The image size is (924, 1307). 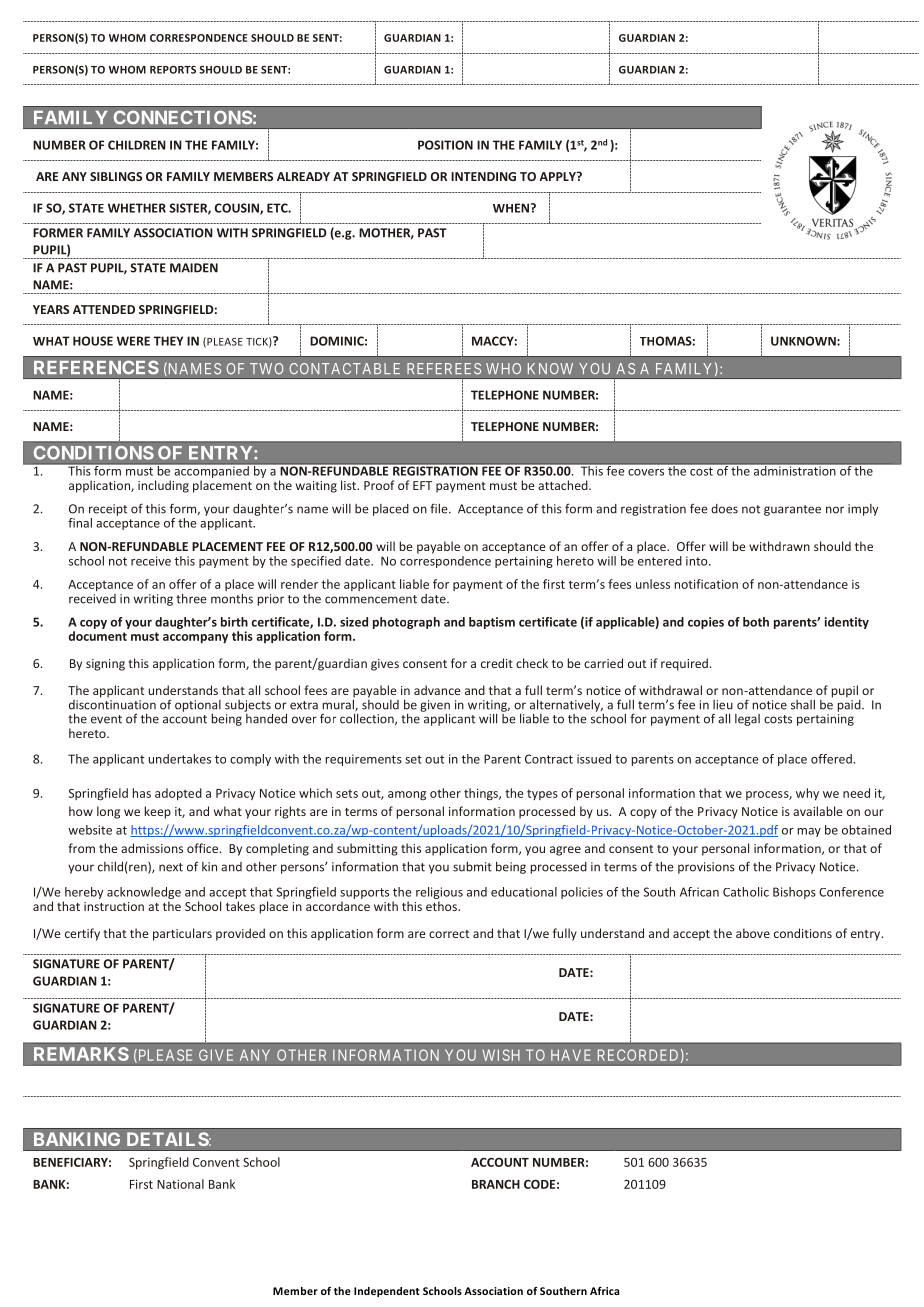 I want to click on discontinuation, so click(x=112, y=703).
